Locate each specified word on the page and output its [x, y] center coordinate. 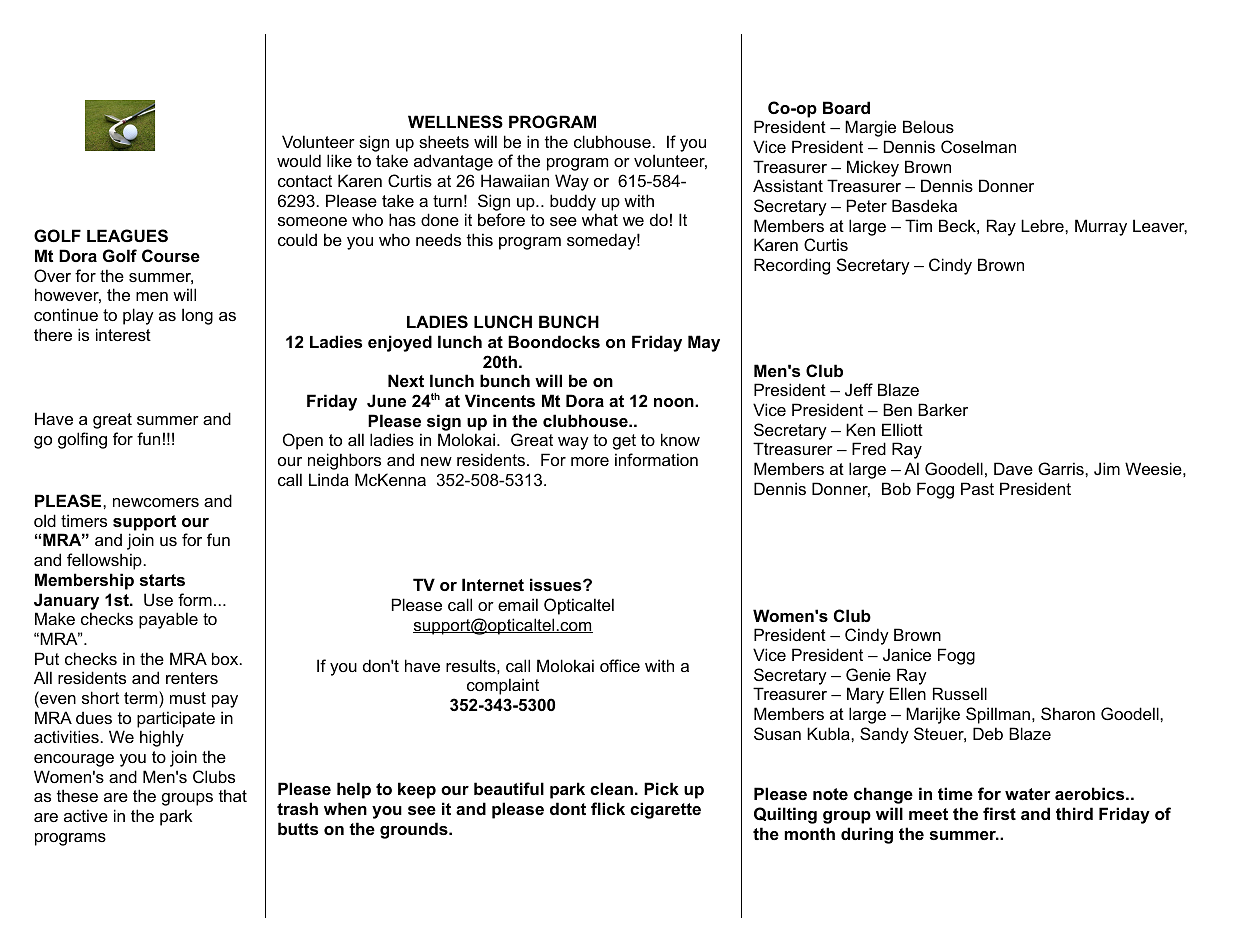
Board [846, 107]
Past [977, 488]
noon [675, 402]
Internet [493, 584]
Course [171, 255]
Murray [1101, 227]
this [480, 239]
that [233, 795]
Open [303, 441]
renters [192, 678]
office [620, 665]
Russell [960, 693]
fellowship [104, 561]
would [299, 160]
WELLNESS [455, 122]
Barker [943, 409]
